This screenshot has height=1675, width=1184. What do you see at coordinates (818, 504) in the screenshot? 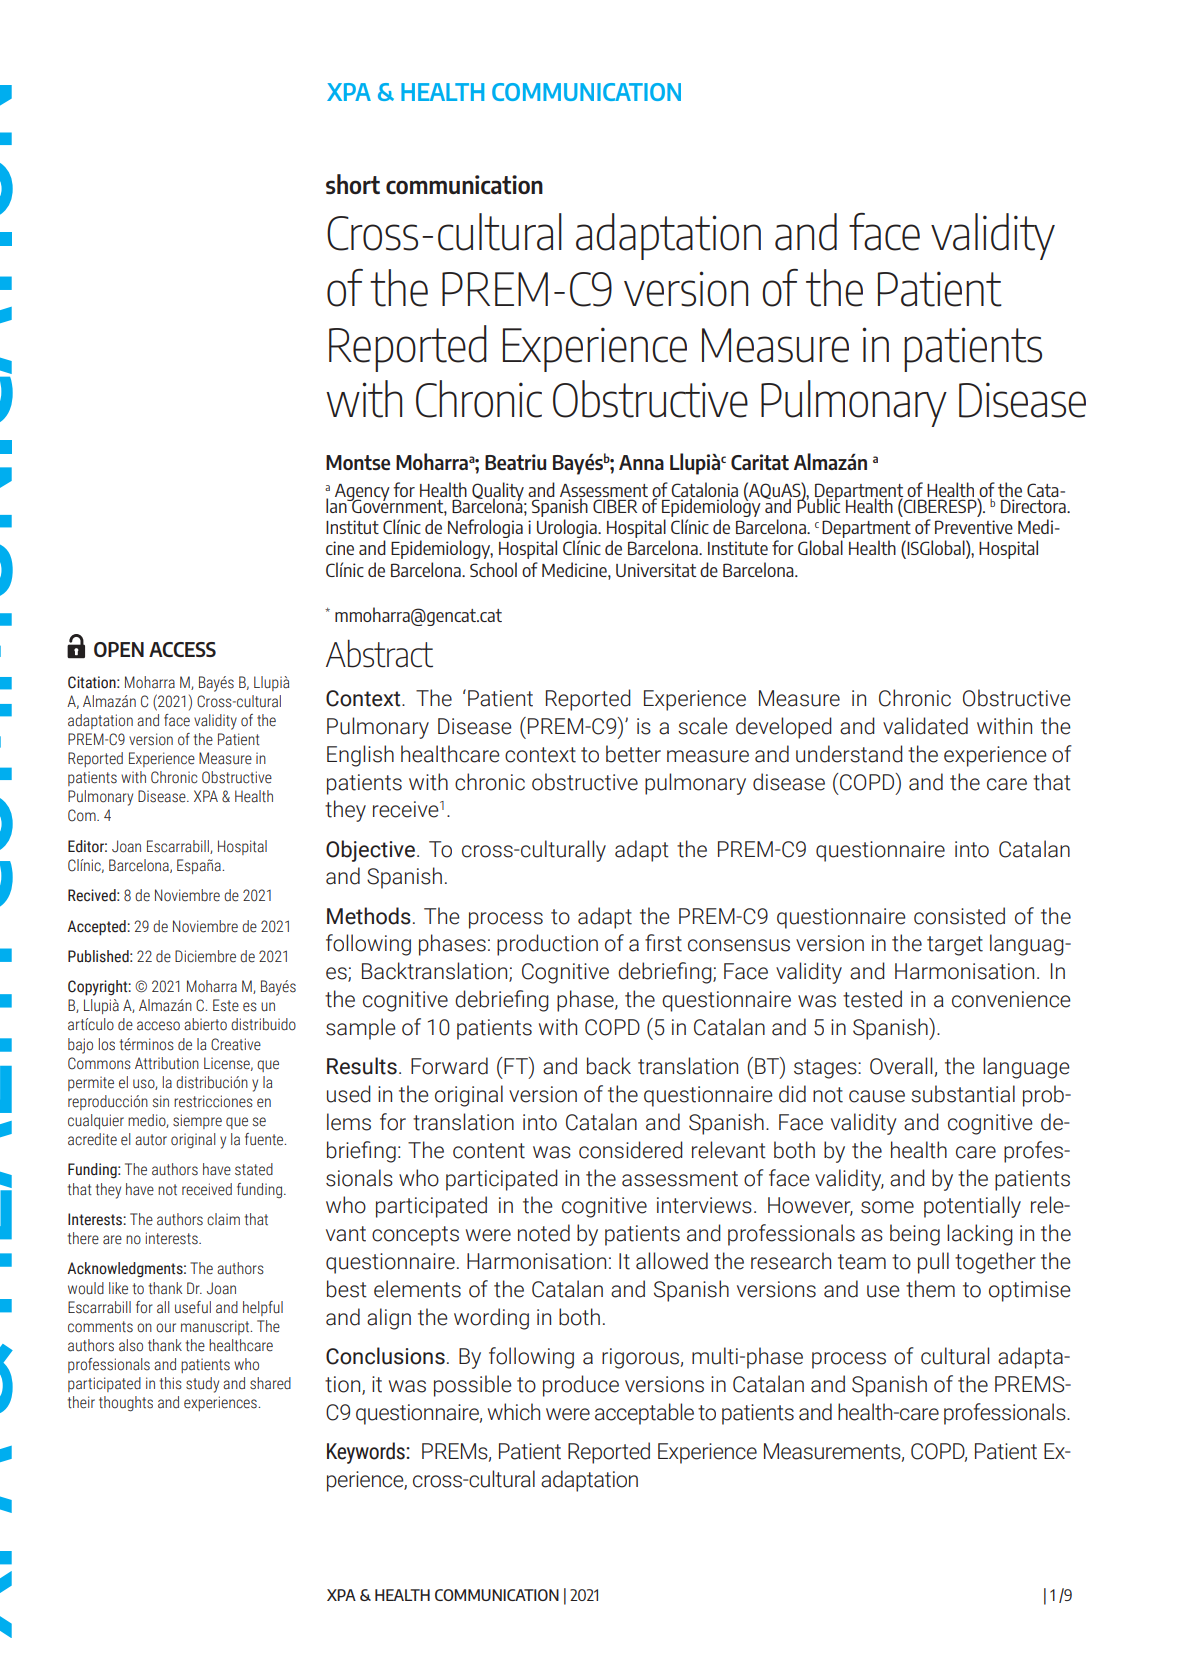
I see `Public` at bounding box center [818, 504].
